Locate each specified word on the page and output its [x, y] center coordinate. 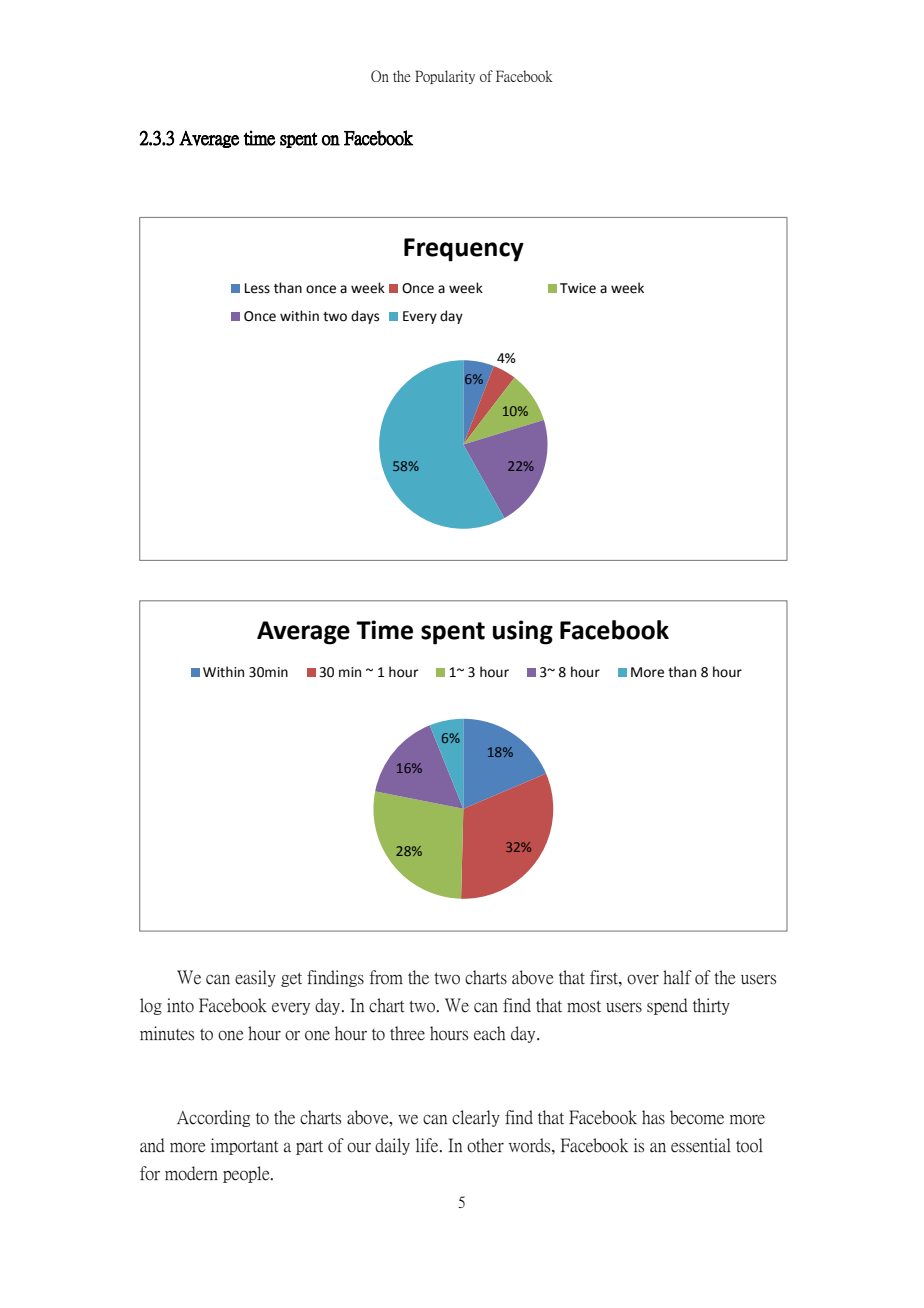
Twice [578, 288]
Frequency [464, 250]
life [428, 1145]
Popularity [445, 77]
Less [257, 288]
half [677, 977]
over [643, 979]
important [244, 1146]
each [489, 1033]
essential [701, 1145]
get [291, 979]
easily [255, 978]
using [523, 632]
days [365, 317]
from [386, 977]
